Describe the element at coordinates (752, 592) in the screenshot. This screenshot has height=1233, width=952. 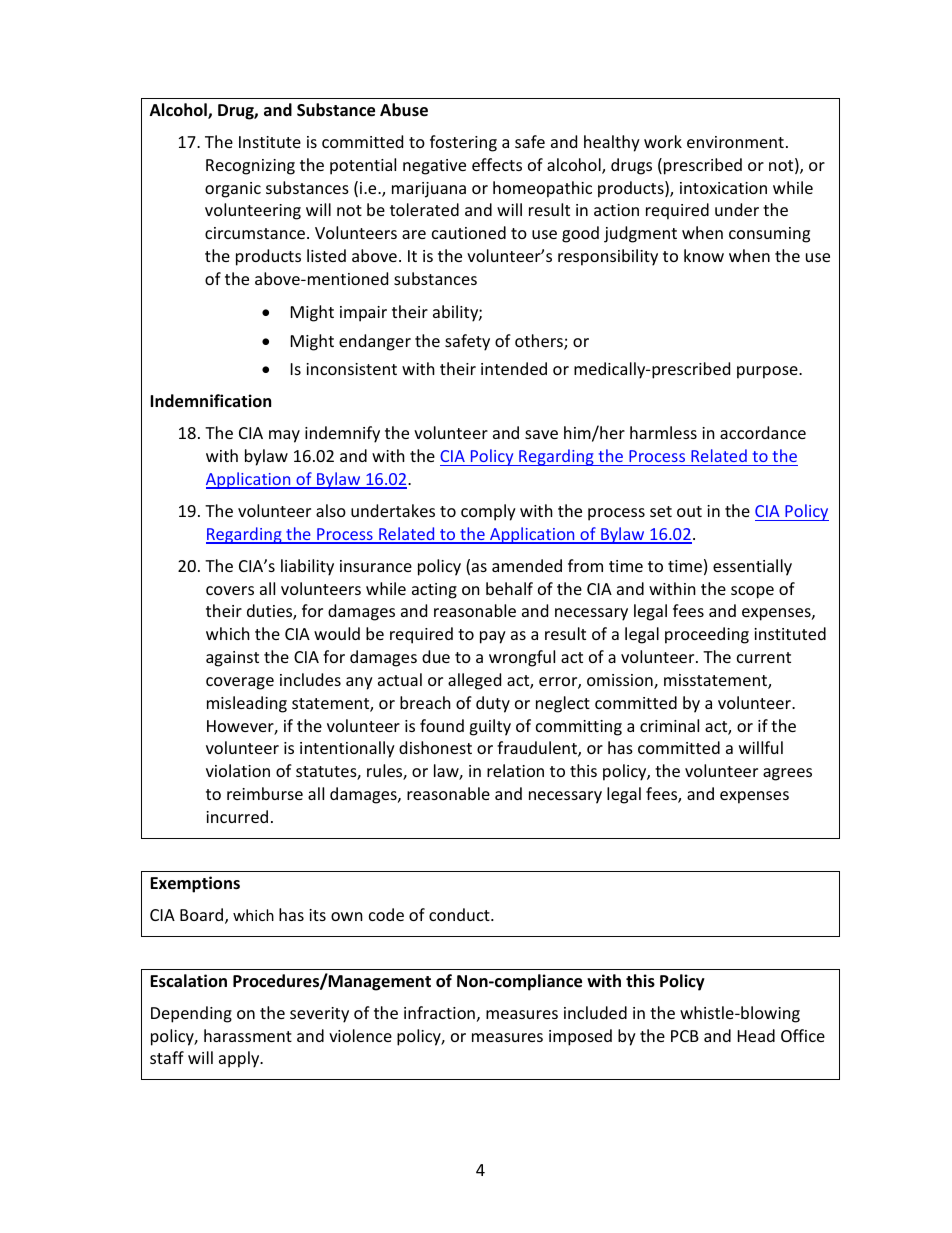
I see `scope` at that location.
